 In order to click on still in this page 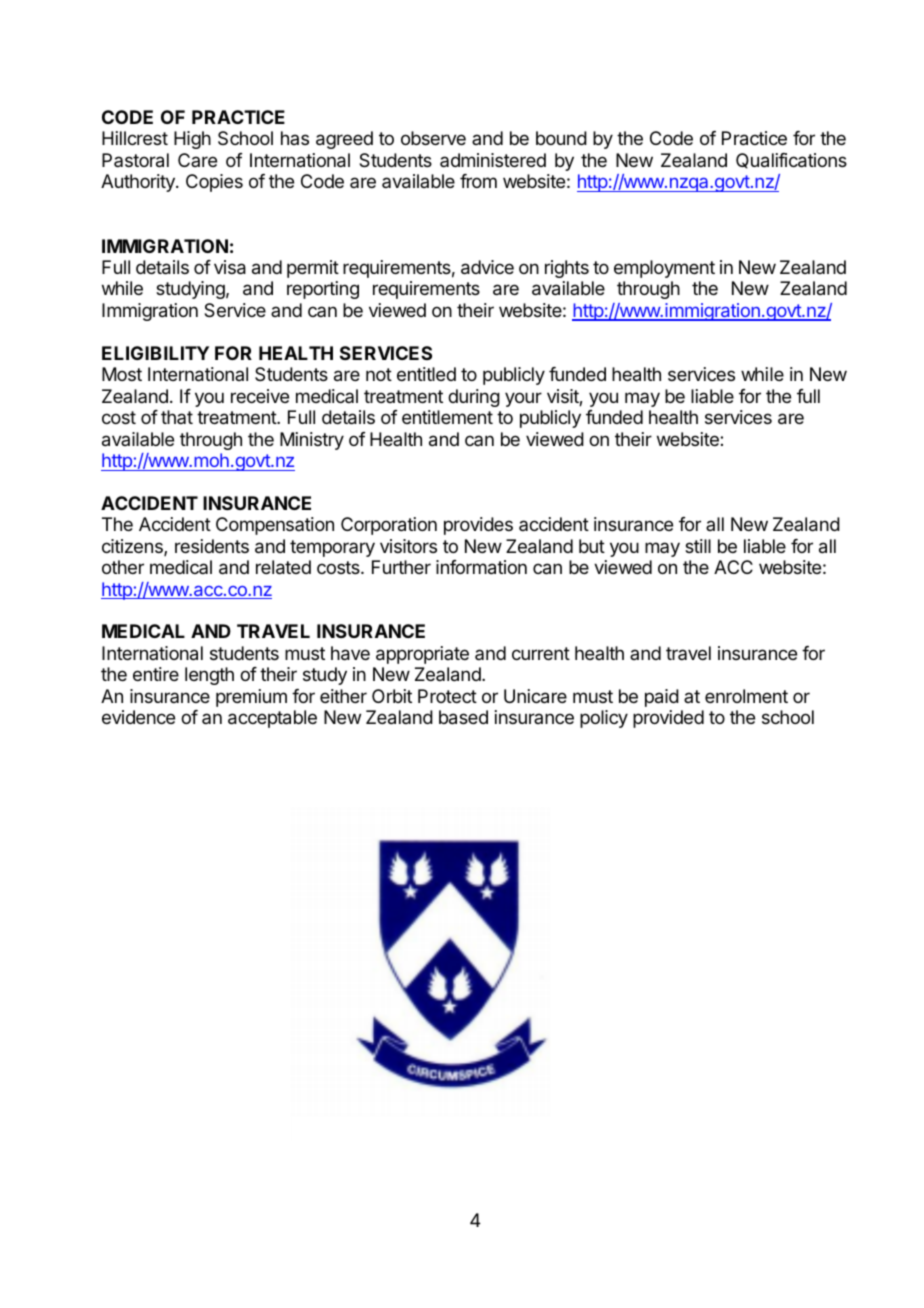, I will do `click(698, 546)`.
